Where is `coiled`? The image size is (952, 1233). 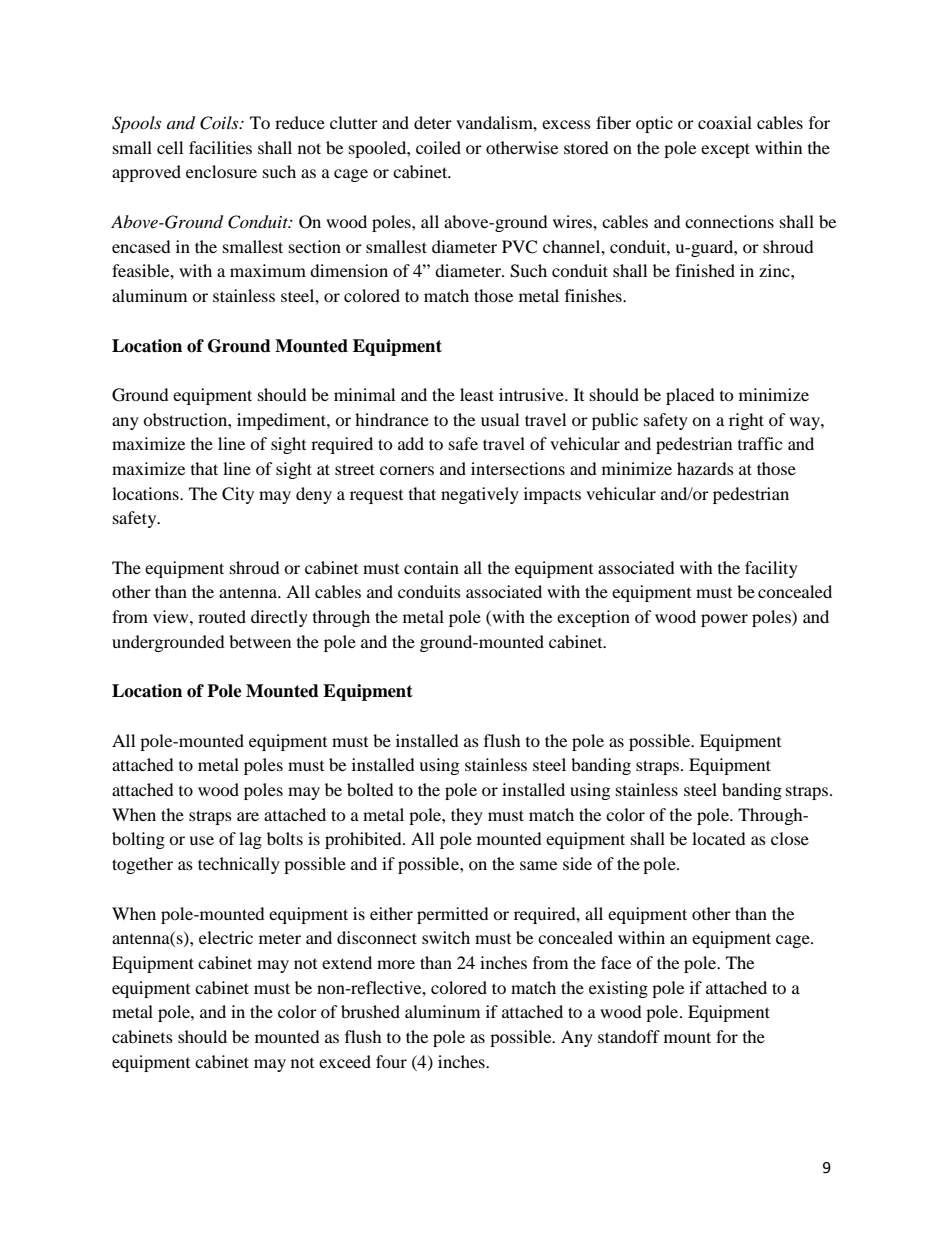 coiled is located at coordinates (438, 147).
